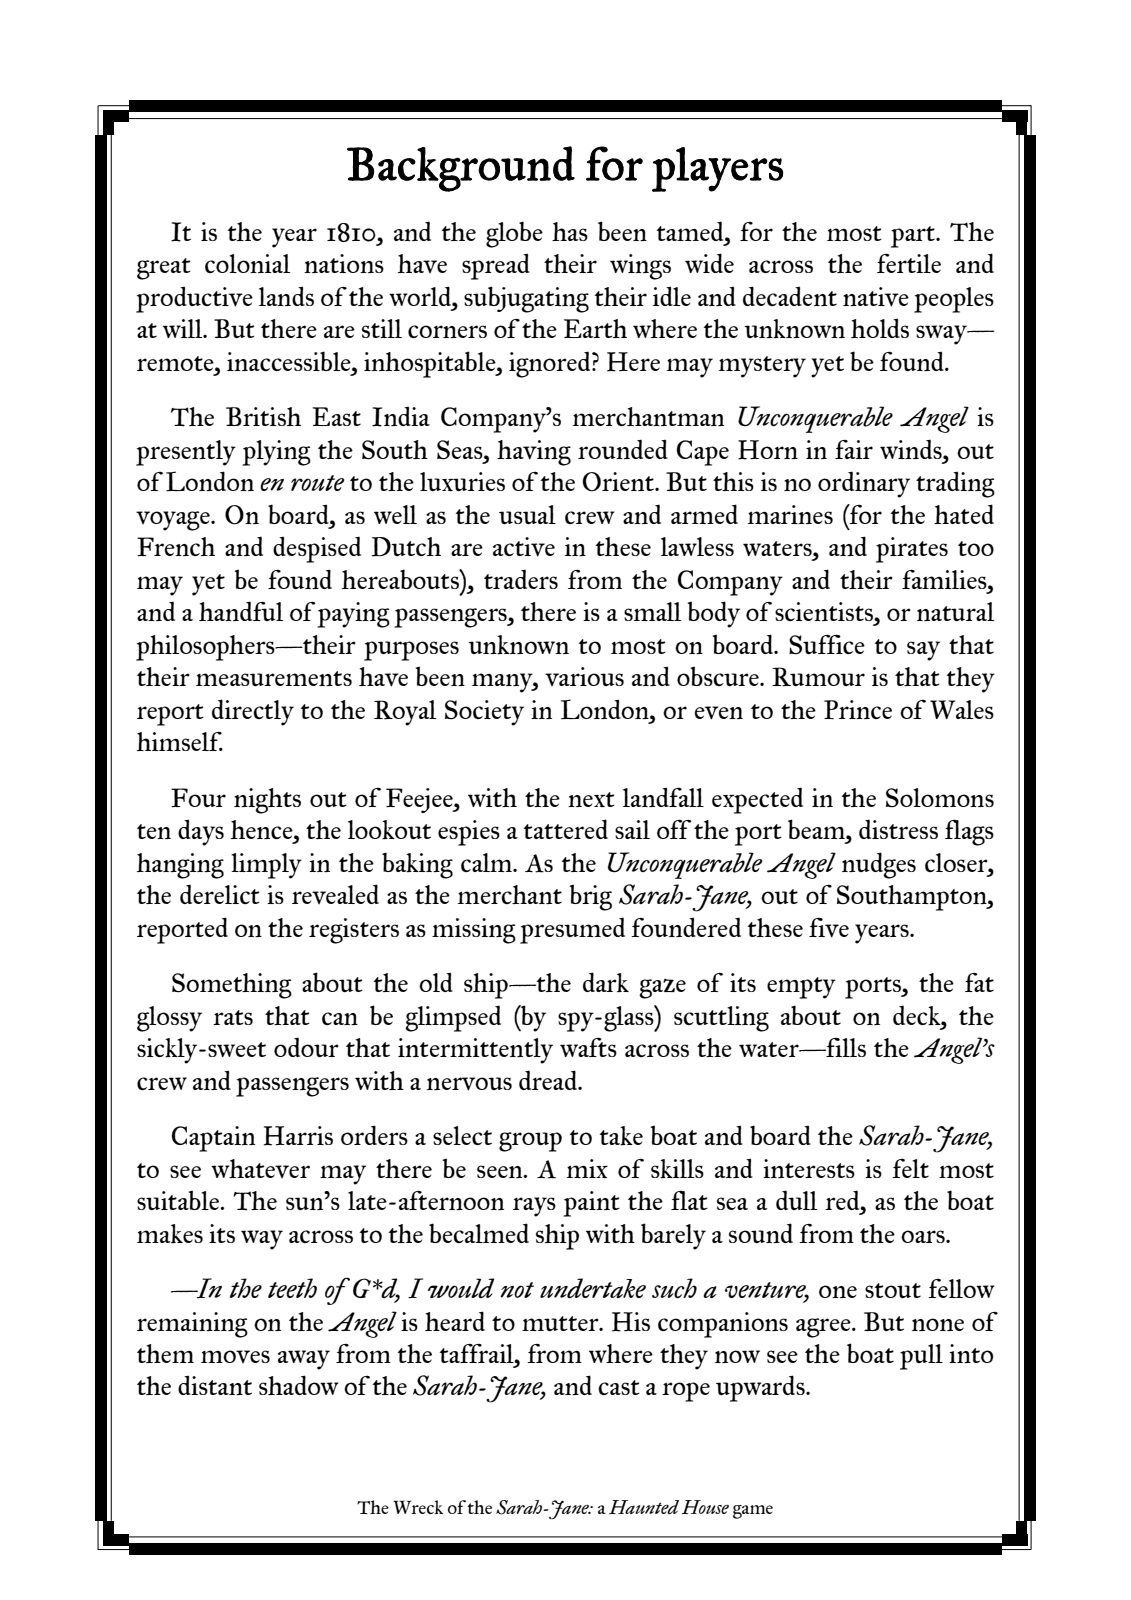  What do you see at coordinates (527, 514) in the image?
I see `usual` at bounding box center [527, 514].
